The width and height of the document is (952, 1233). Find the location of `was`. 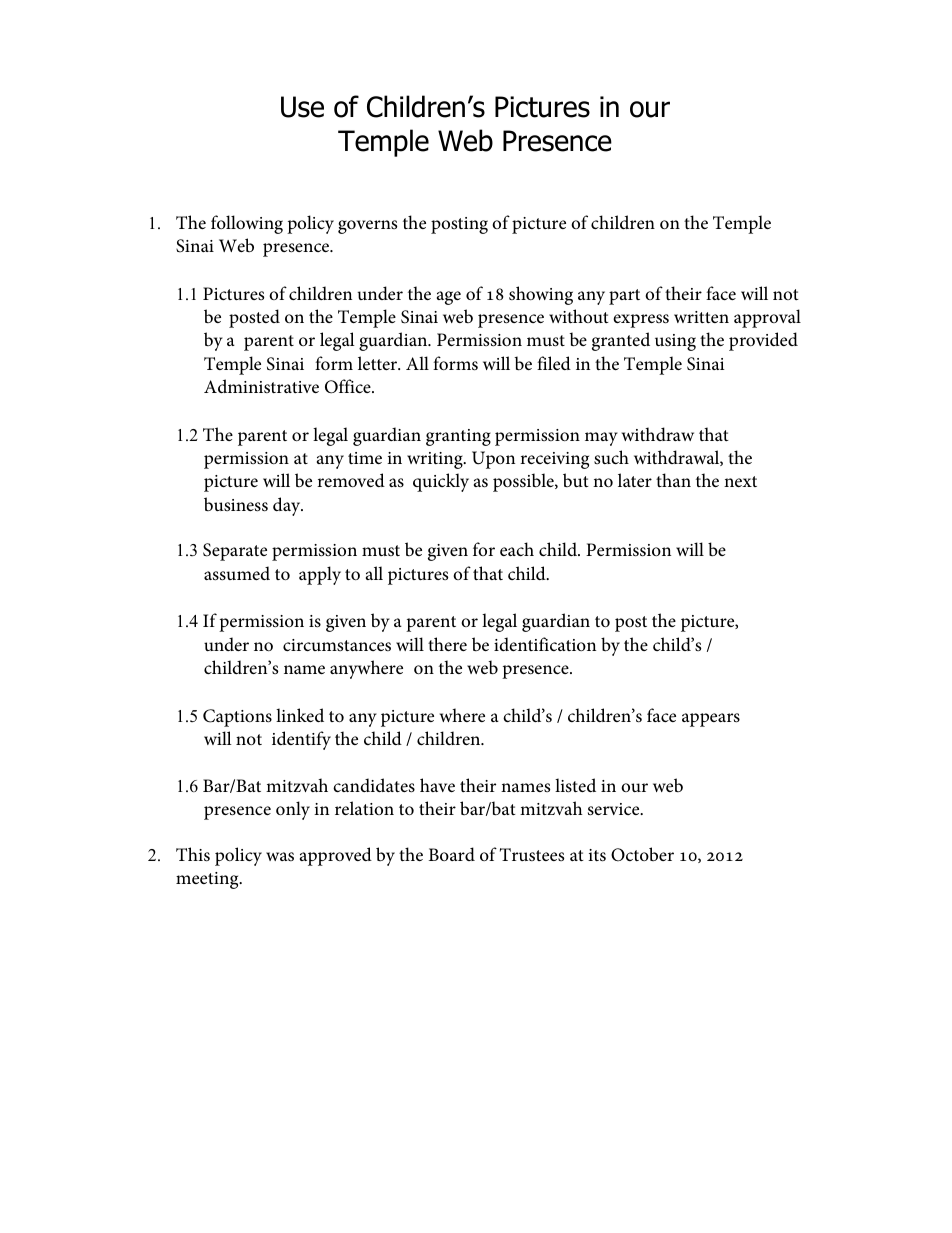

was is located at coordinates (280, 856).
